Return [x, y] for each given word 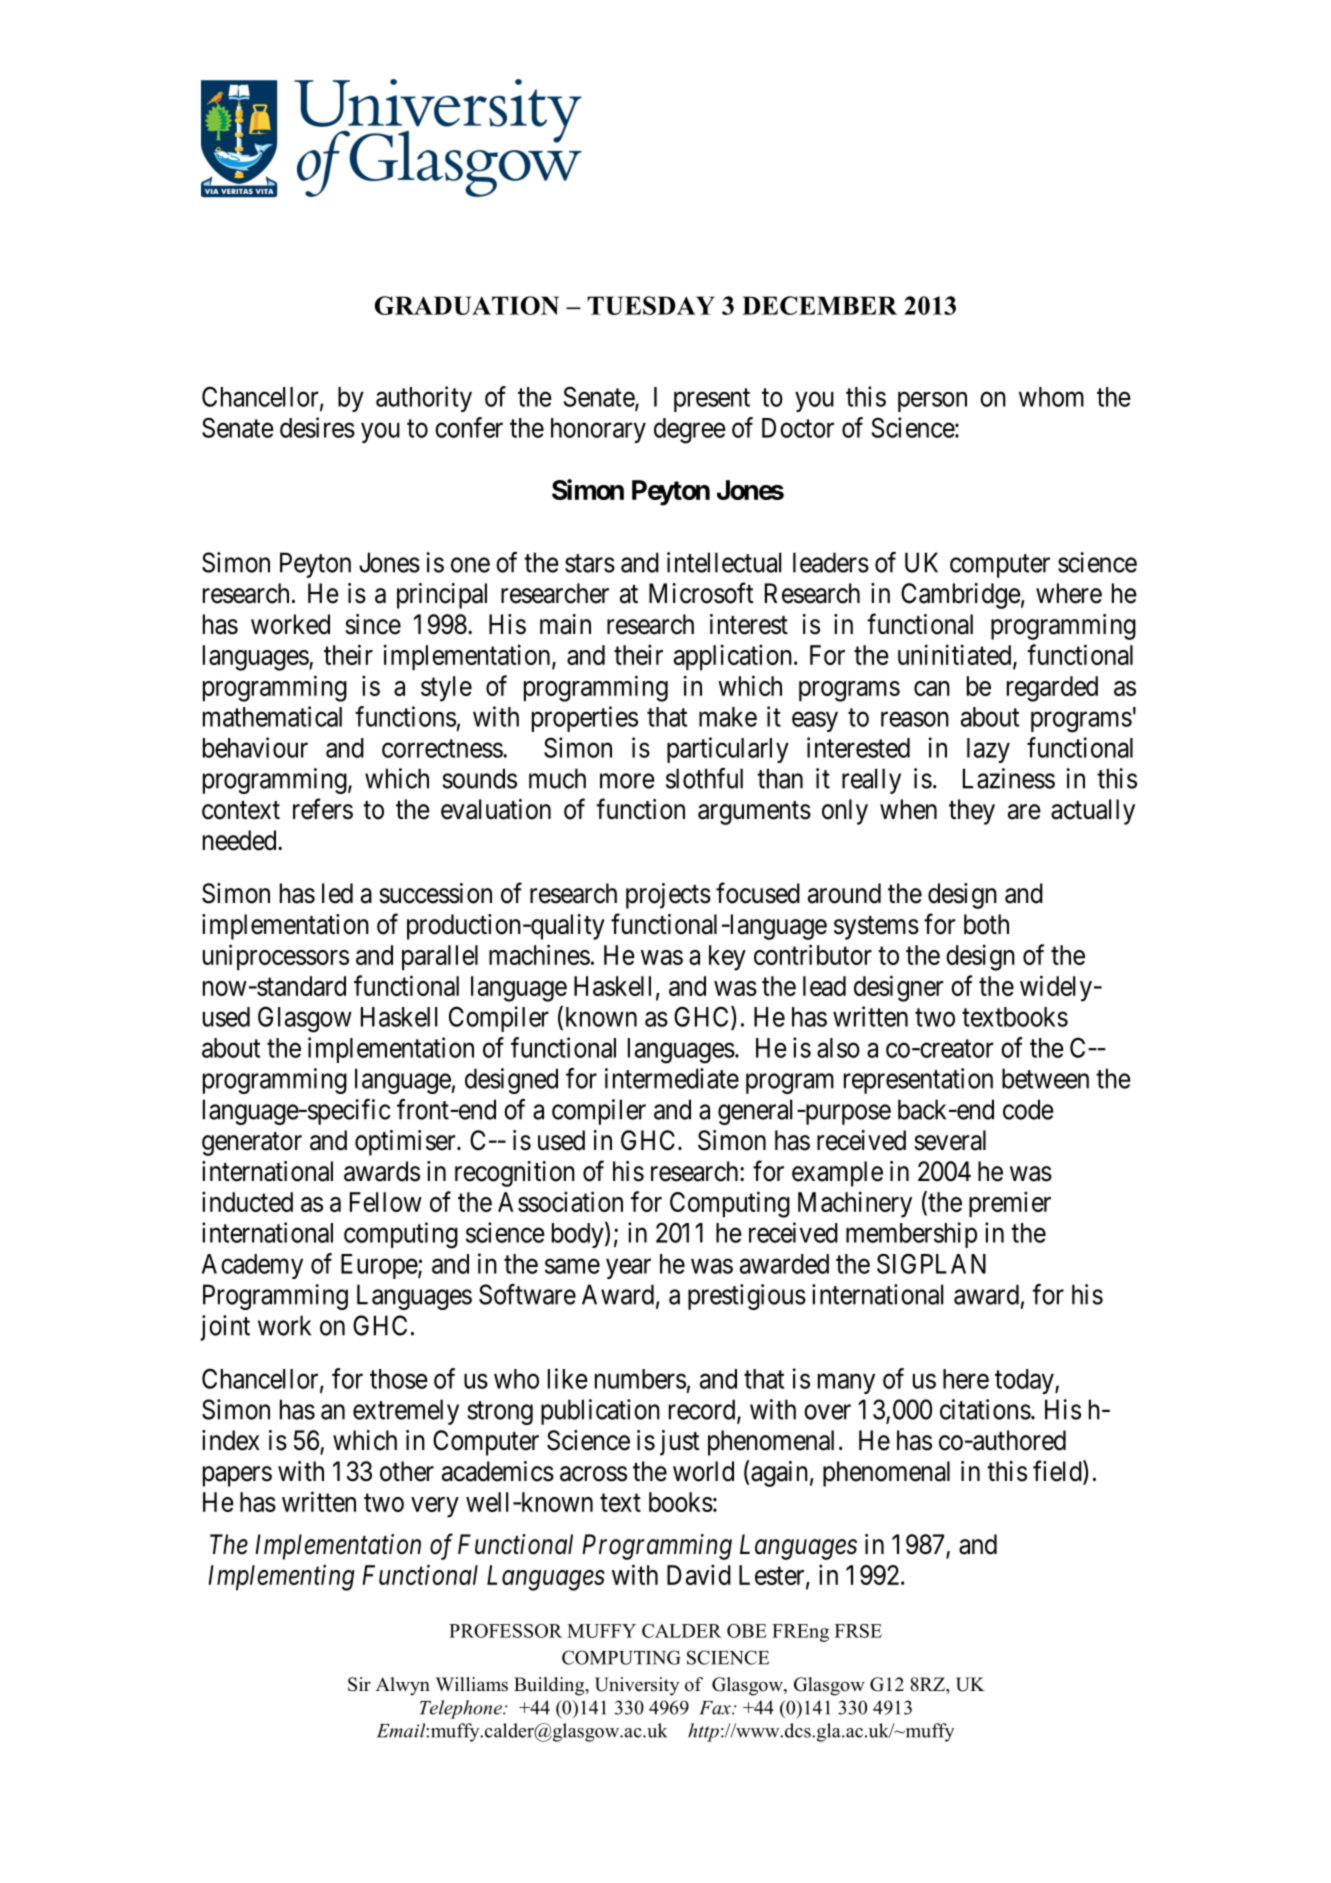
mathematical [272, 716]
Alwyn [403, 1686]
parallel [440, 958]
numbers [640, 1379]
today [1025, 1381]
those [399, 1379]
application [733, 657]
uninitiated [956, 656]
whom [1051, 397]
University [637, 1686]
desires [317, 427]
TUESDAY [651, 305]
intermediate [672, 1078]
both [986, 924]
